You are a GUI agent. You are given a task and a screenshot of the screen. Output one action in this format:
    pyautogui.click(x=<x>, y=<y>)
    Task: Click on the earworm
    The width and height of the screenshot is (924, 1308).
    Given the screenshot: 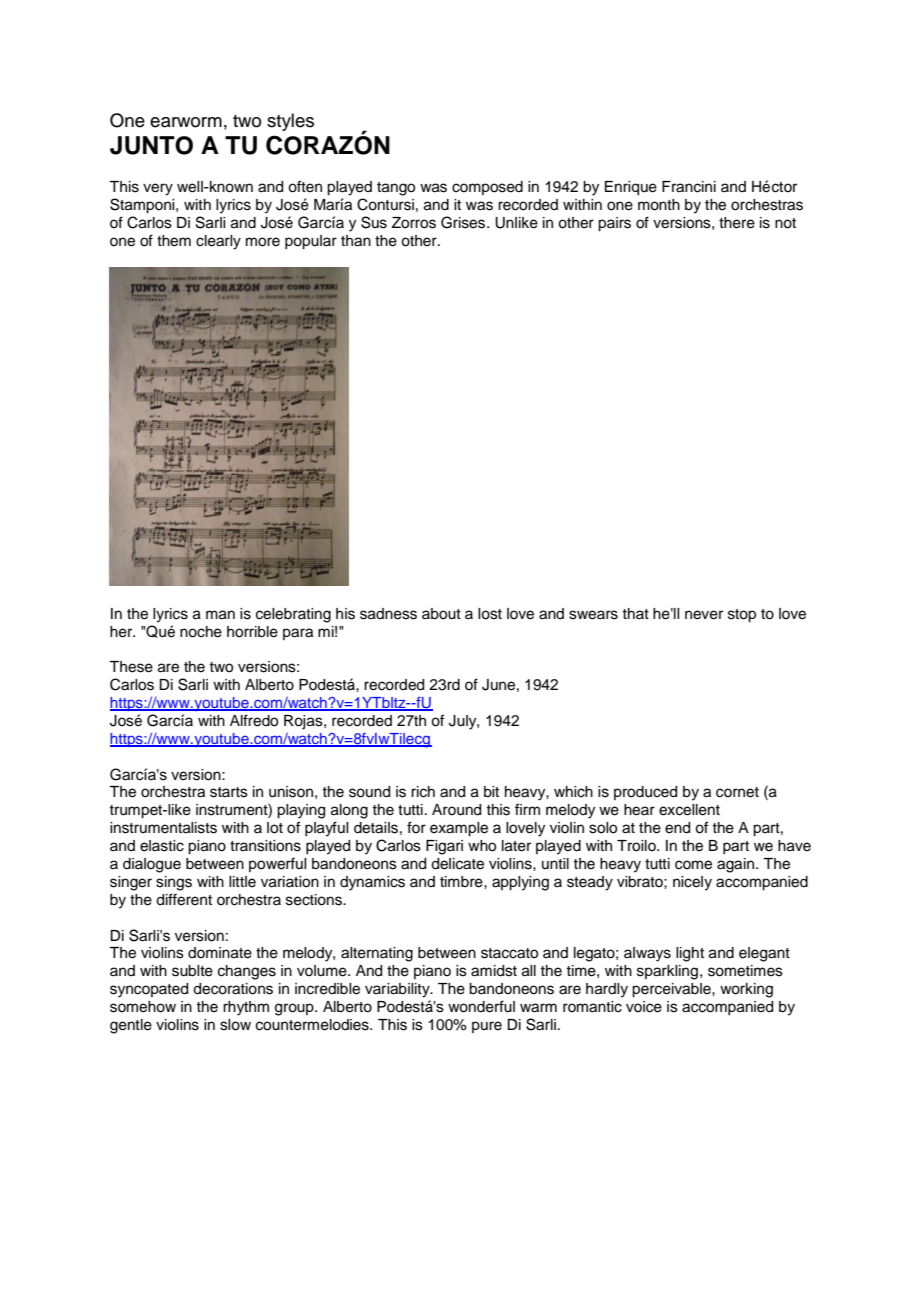 What is the action you would take?
    pyautogui.click(x=186, y=122)
